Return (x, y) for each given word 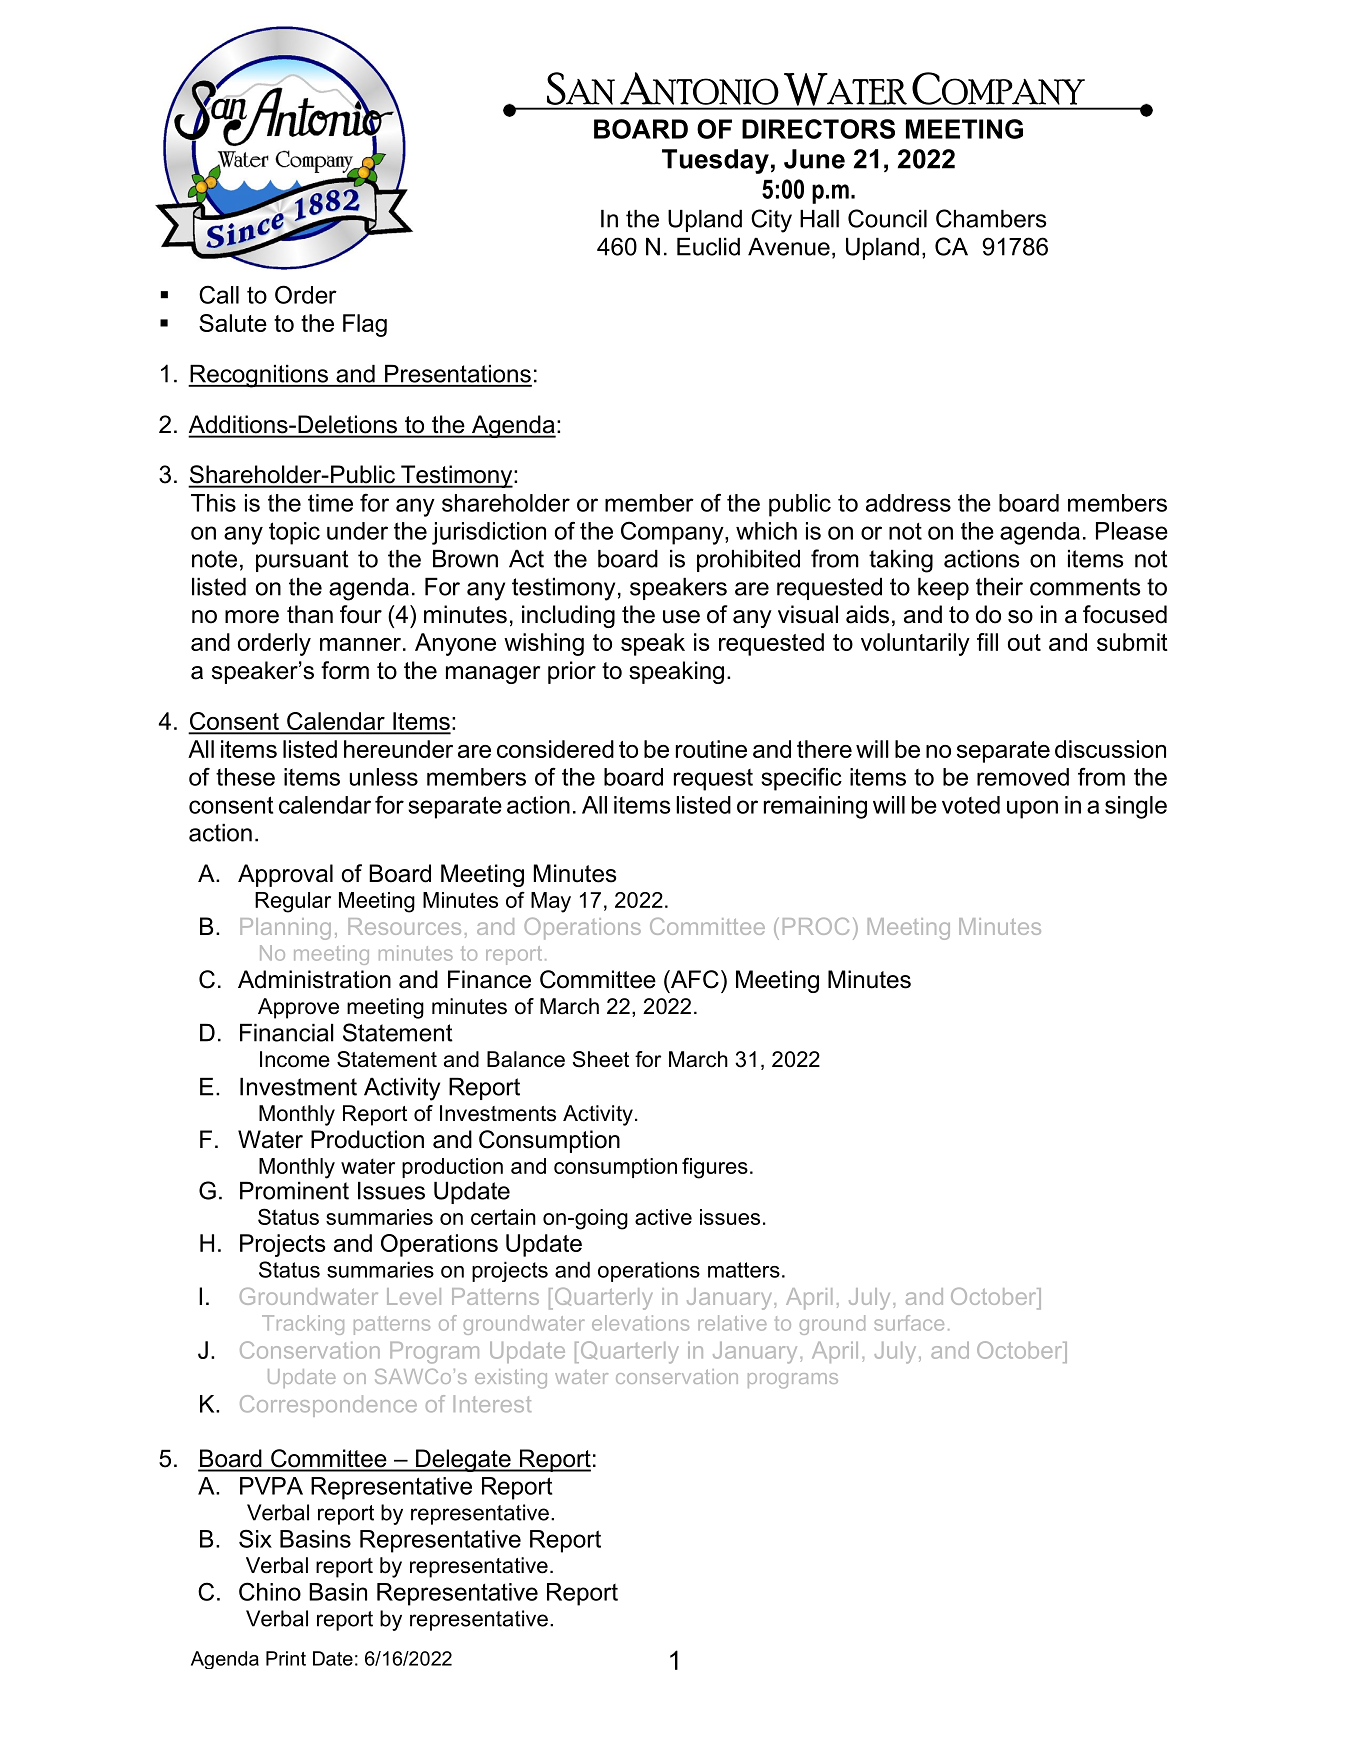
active (663, 1217)
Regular (293, 902)
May (551, 902)
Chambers (991, 218)
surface (909, 1323)
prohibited (748, 561)
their (999, 587)
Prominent (294, 1191)
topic (294, 533)
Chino (270, 1591)
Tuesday (715, 161)
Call (219, 294)
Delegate (463, 1460)
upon (1032, 809)
